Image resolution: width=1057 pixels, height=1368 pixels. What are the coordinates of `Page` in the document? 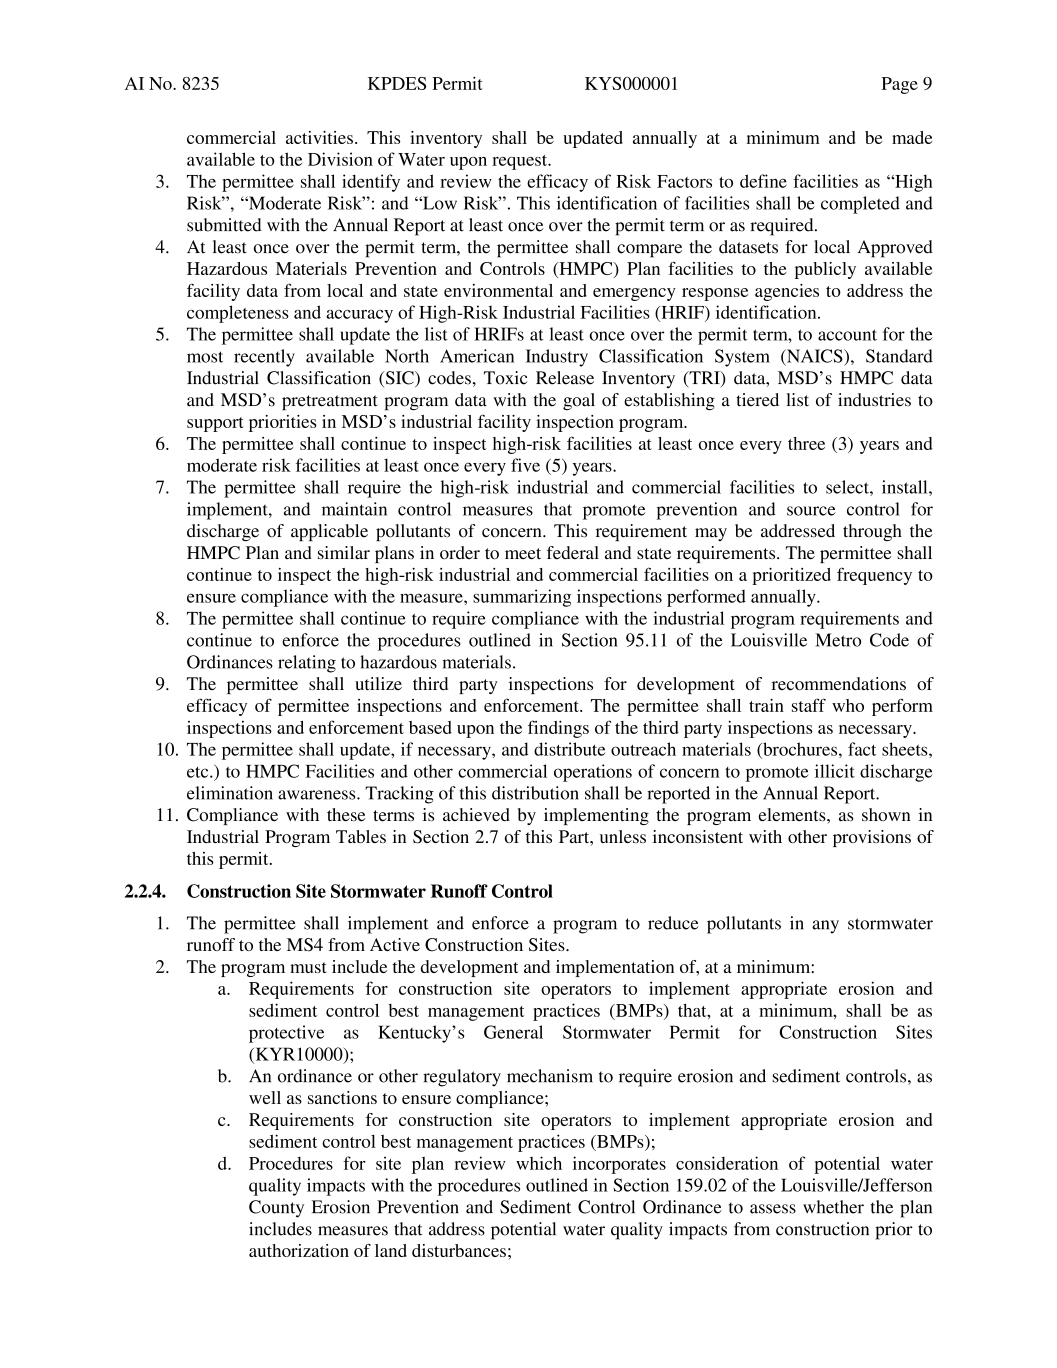 It's located at (900, 85).
